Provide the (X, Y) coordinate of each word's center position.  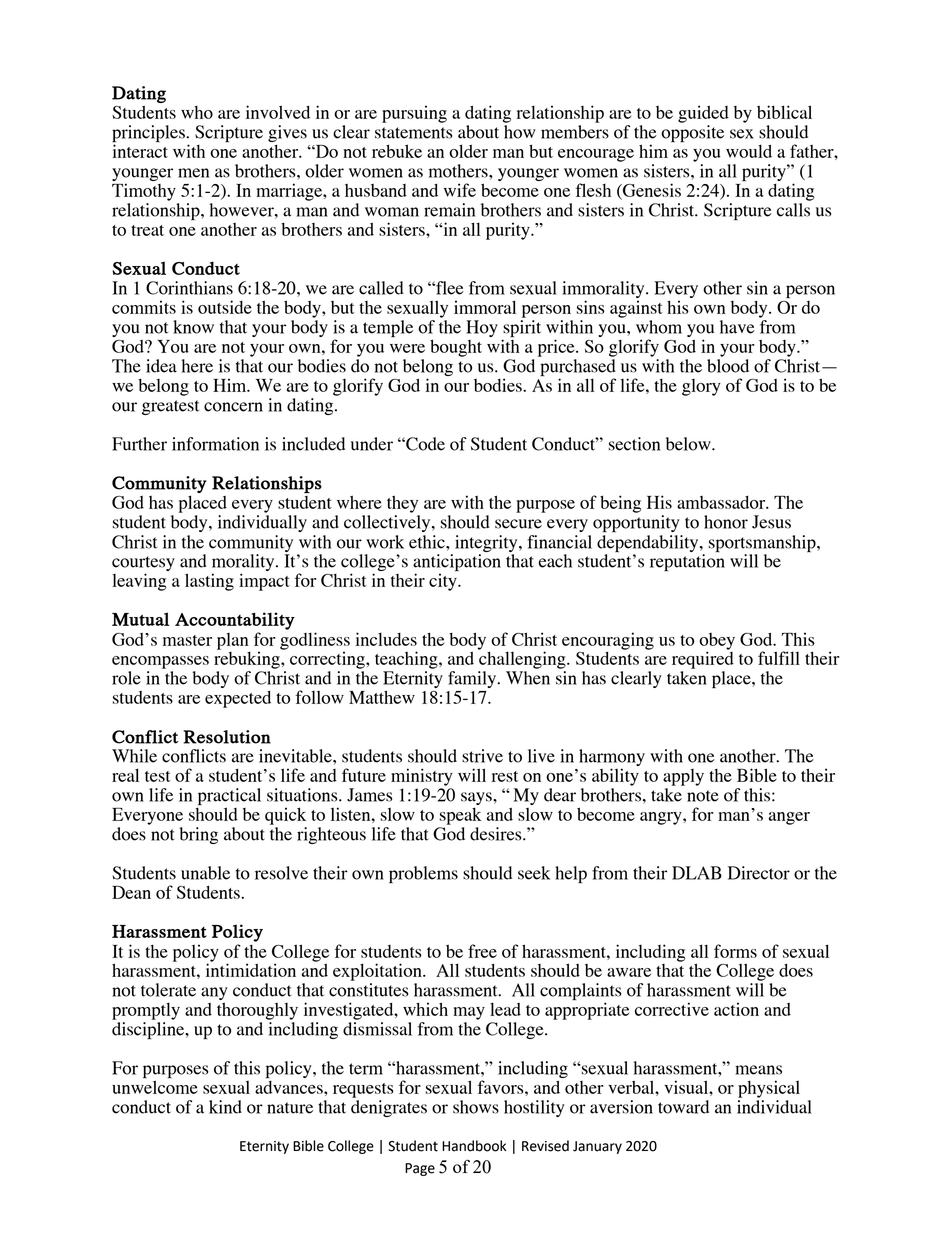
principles (149, 134)
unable (205, 873)
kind (225, 1107)
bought (456, 348)
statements (413, 133)
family (473, 681)
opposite (692, 134)
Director (759, 873)
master (187, 640)
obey (717, 642)
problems (423, 874)
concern (233, 407)
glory (701, 387)
